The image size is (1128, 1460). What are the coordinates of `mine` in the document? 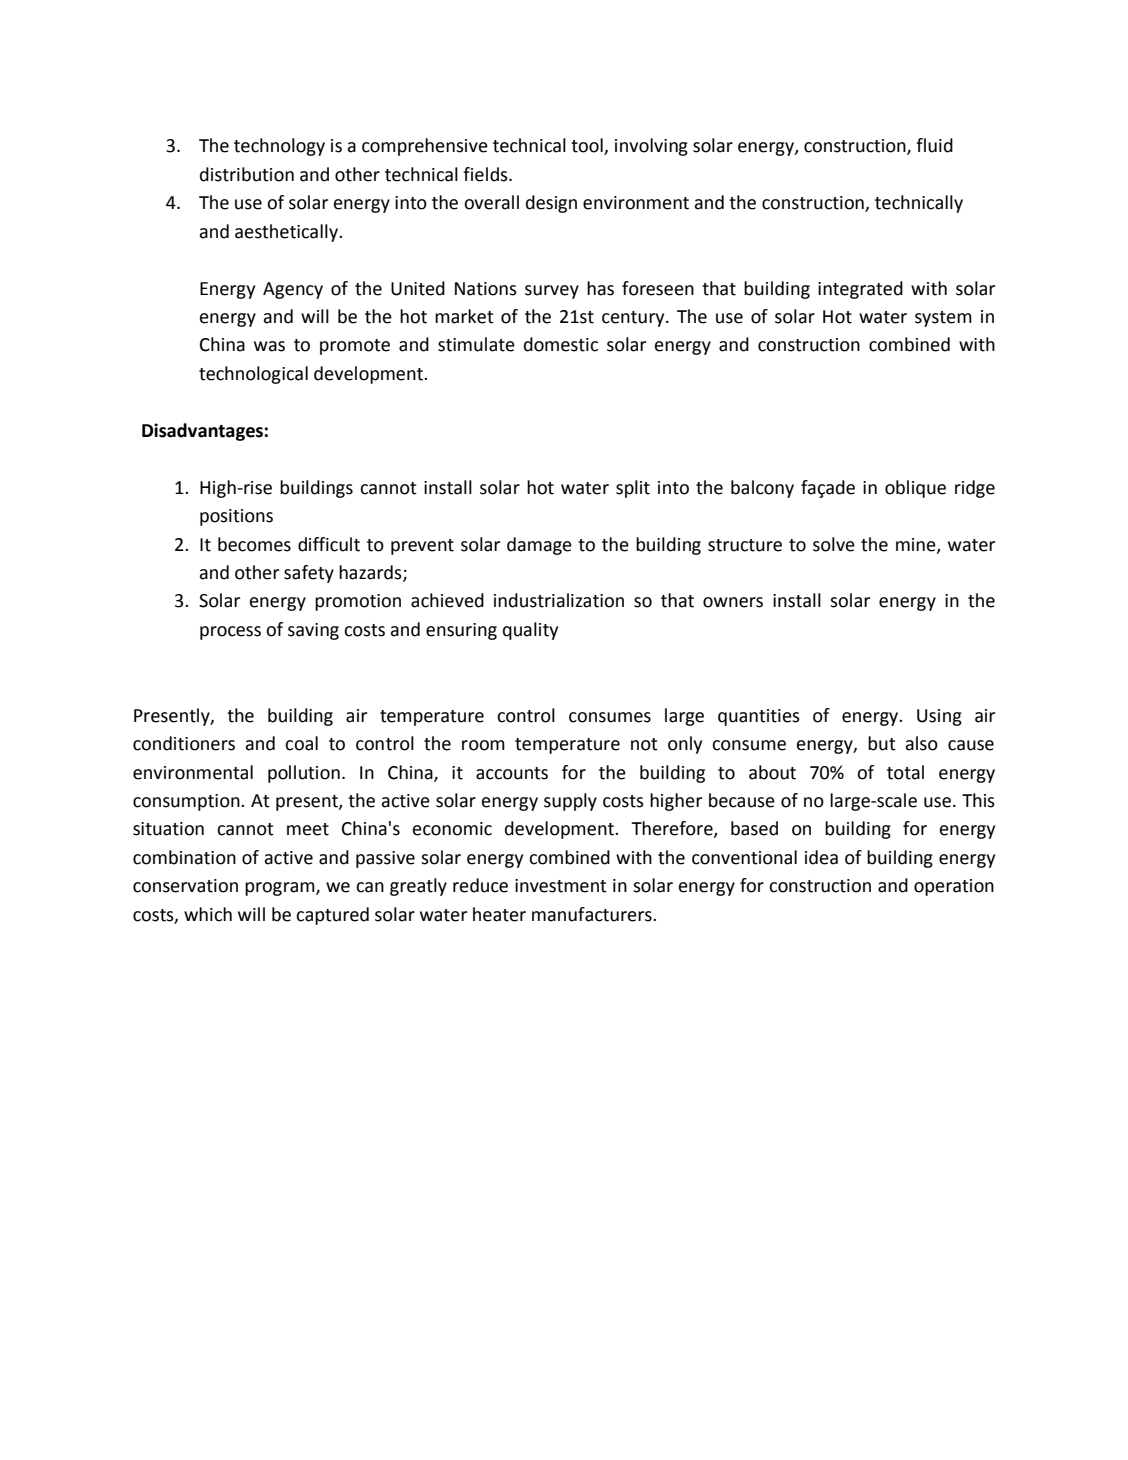 It's located at (917, 545).
